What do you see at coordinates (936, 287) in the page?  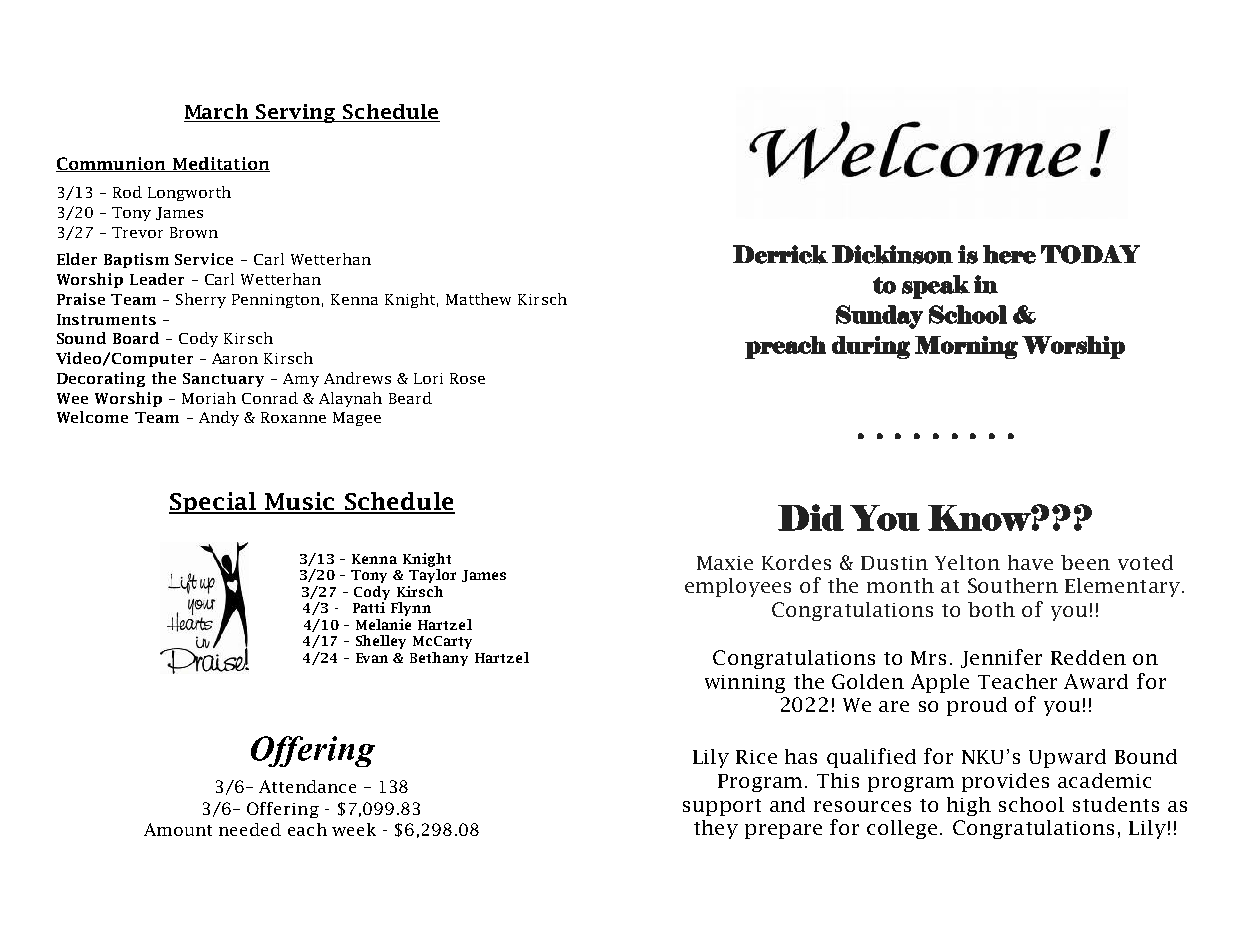 I see `speak` at bounding box center [936, 287].
